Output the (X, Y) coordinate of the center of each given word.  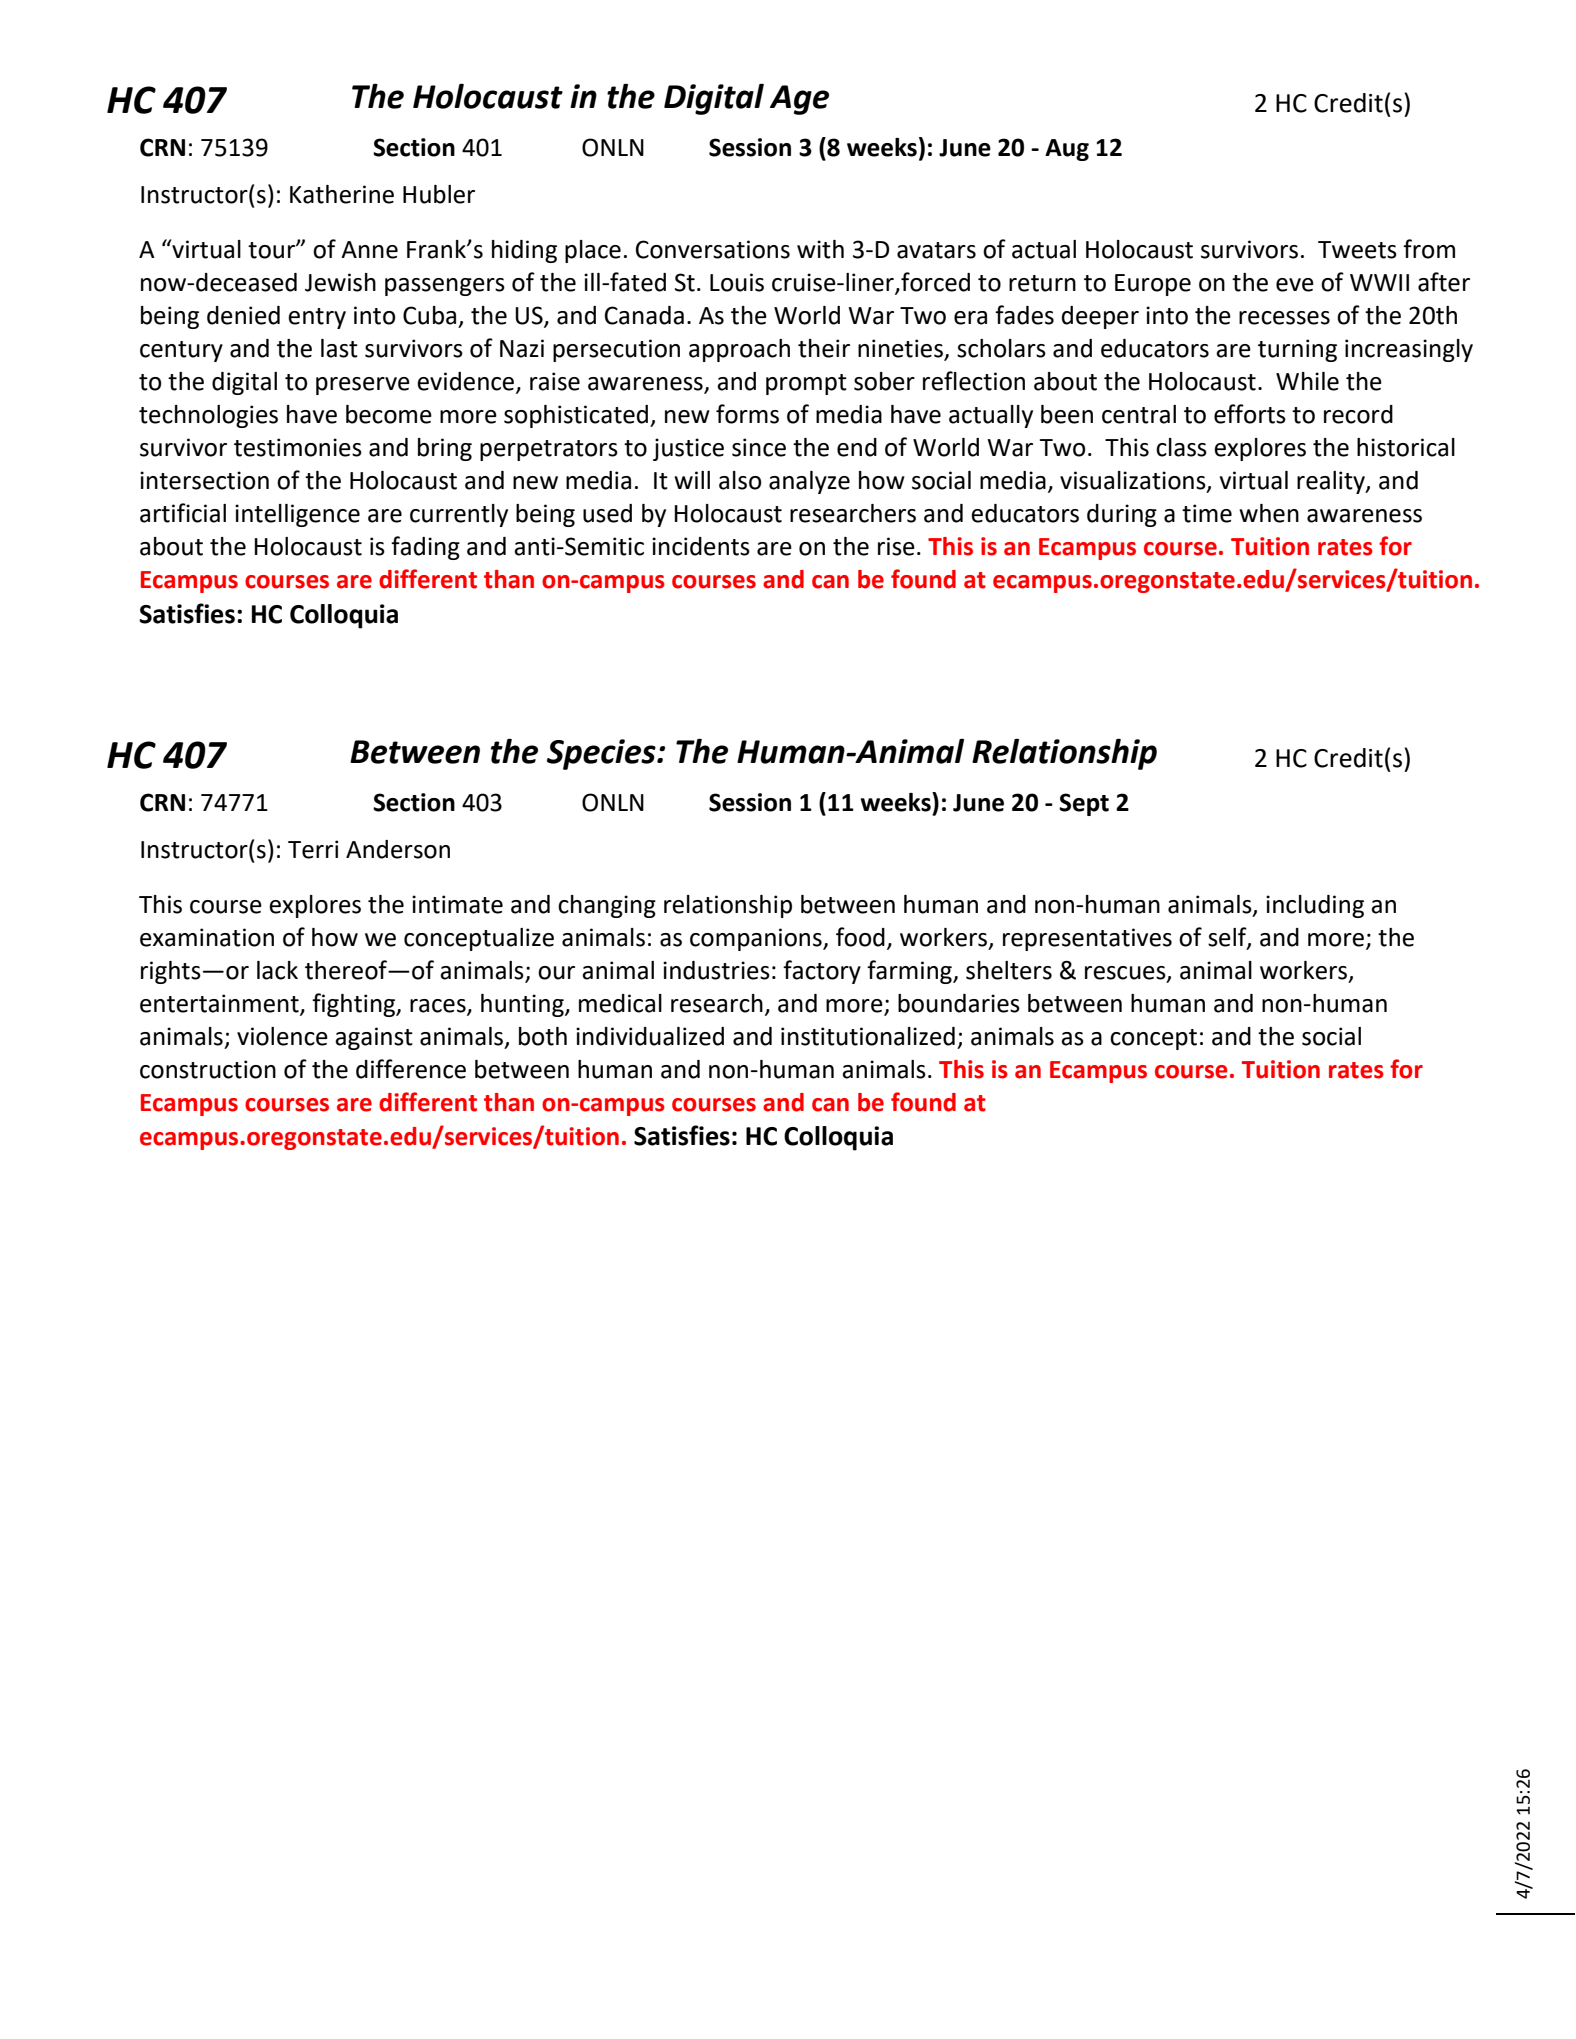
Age (799, 100)
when (1269, 513)
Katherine (342, 194)
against (374, 1038)
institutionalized (868, 1036)
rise (896, 546)
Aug (1067, 150)
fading (425, 548)
